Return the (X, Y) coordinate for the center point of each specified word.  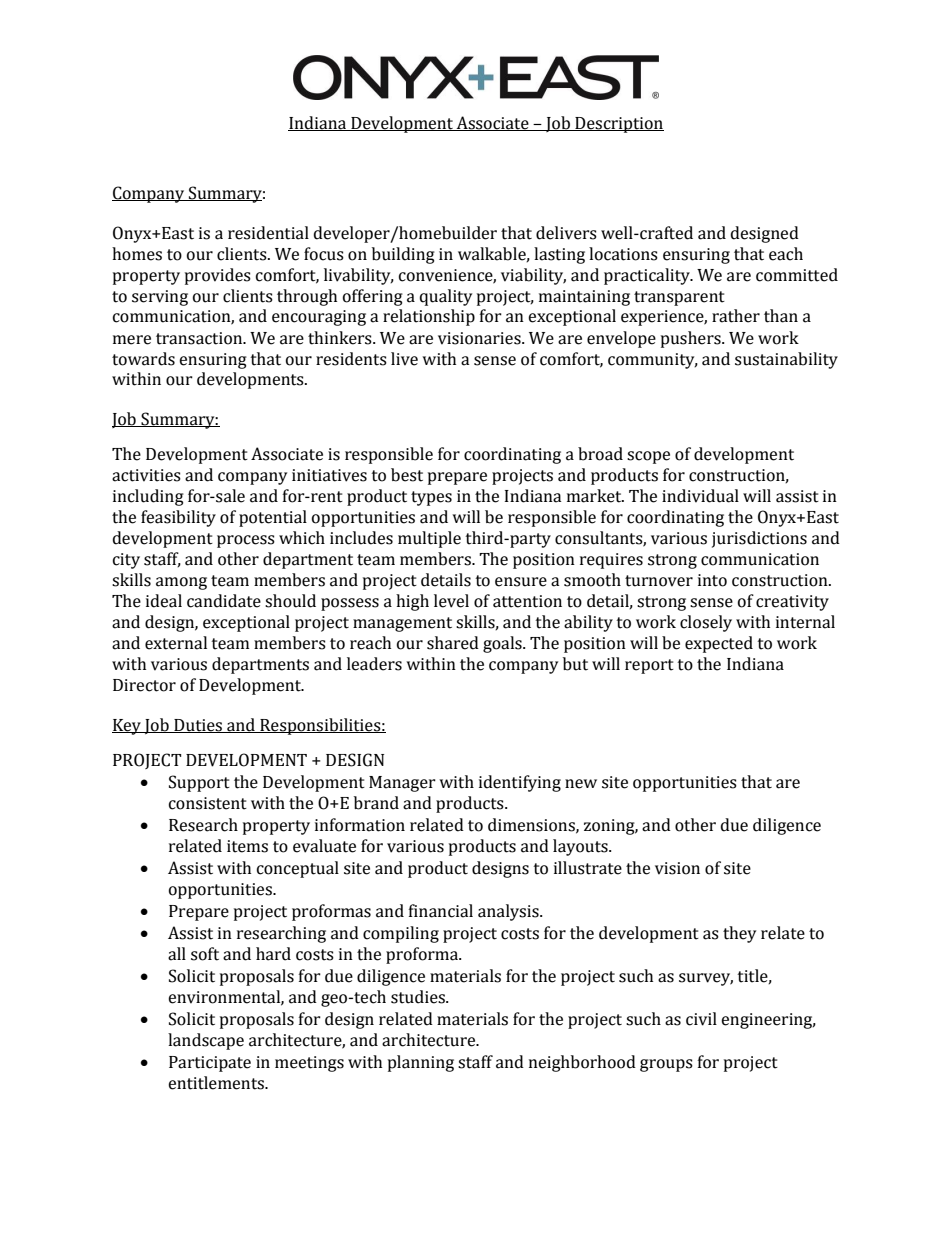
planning (421, 1063)
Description (618, 125)
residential (268, 233)
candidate (224, 601)
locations (623, 254)
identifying (520, 783)
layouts (581, 847)
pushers (692, 339)
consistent (208, 803)
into (712, 580)
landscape (206, 1041)
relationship (429, 317)
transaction (200, 338)
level (451, 601)
